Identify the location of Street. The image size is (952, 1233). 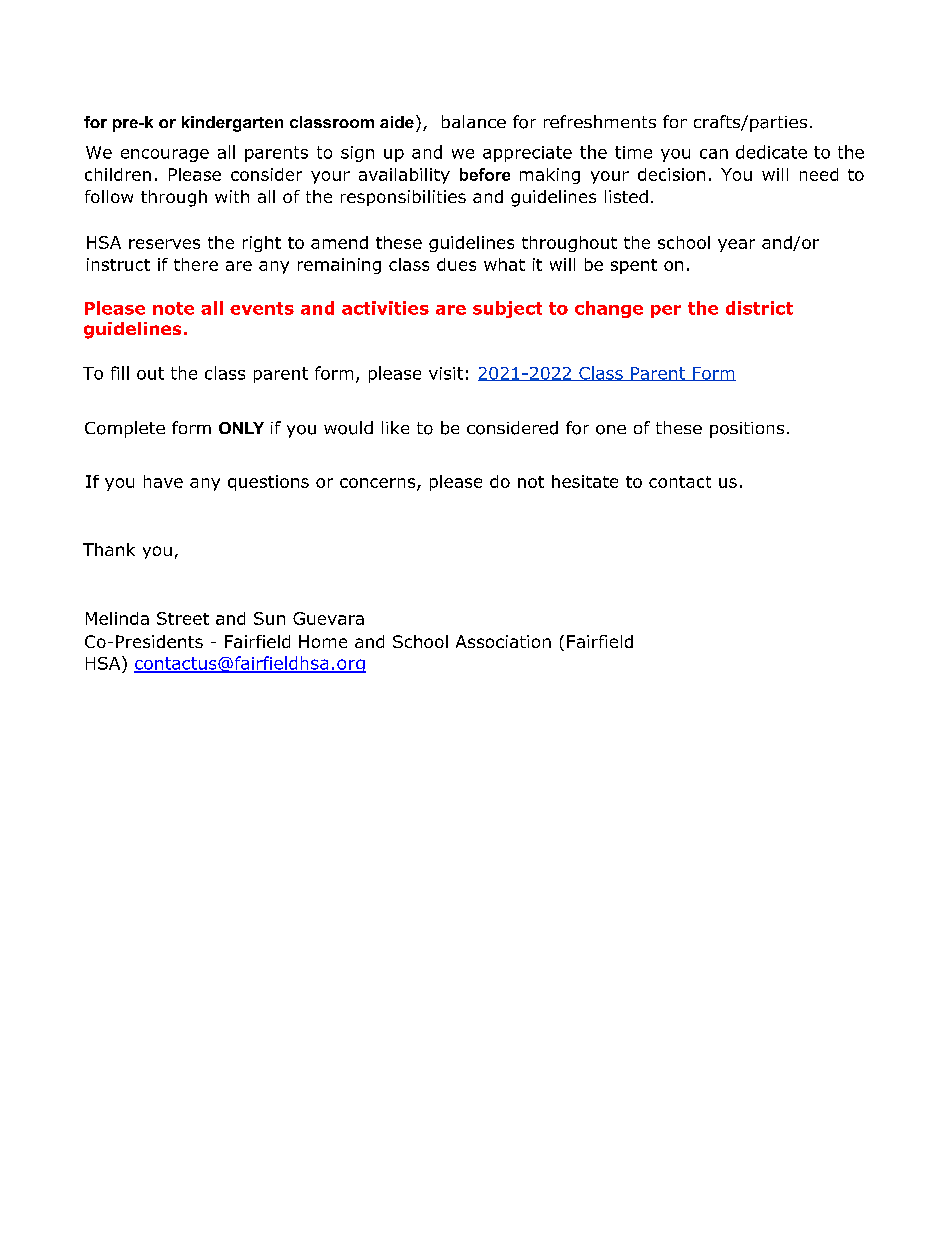
(183, 618).
